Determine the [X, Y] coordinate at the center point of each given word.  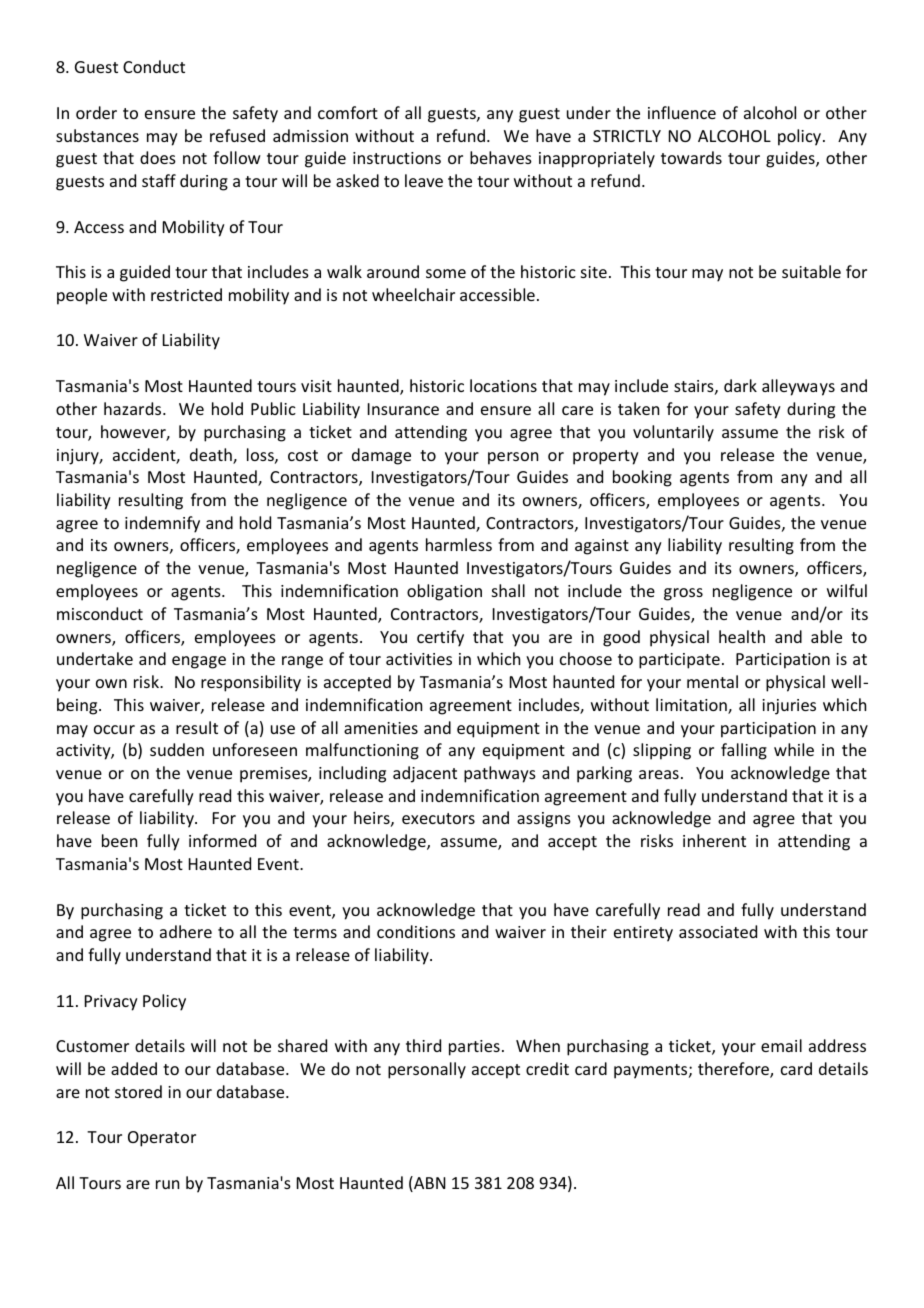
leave [424, 180]
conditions [416, 931]
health [742, 636]
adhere [186, 931]
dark [740, 385]
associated [718, 931]
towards [691, 157]
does [158, 157]
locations [503, 385]
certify [440, 638]
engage [199, 662]
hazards [134, 408]
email [781, 1045]
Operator [162, 1139]
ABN [429, 1184]
